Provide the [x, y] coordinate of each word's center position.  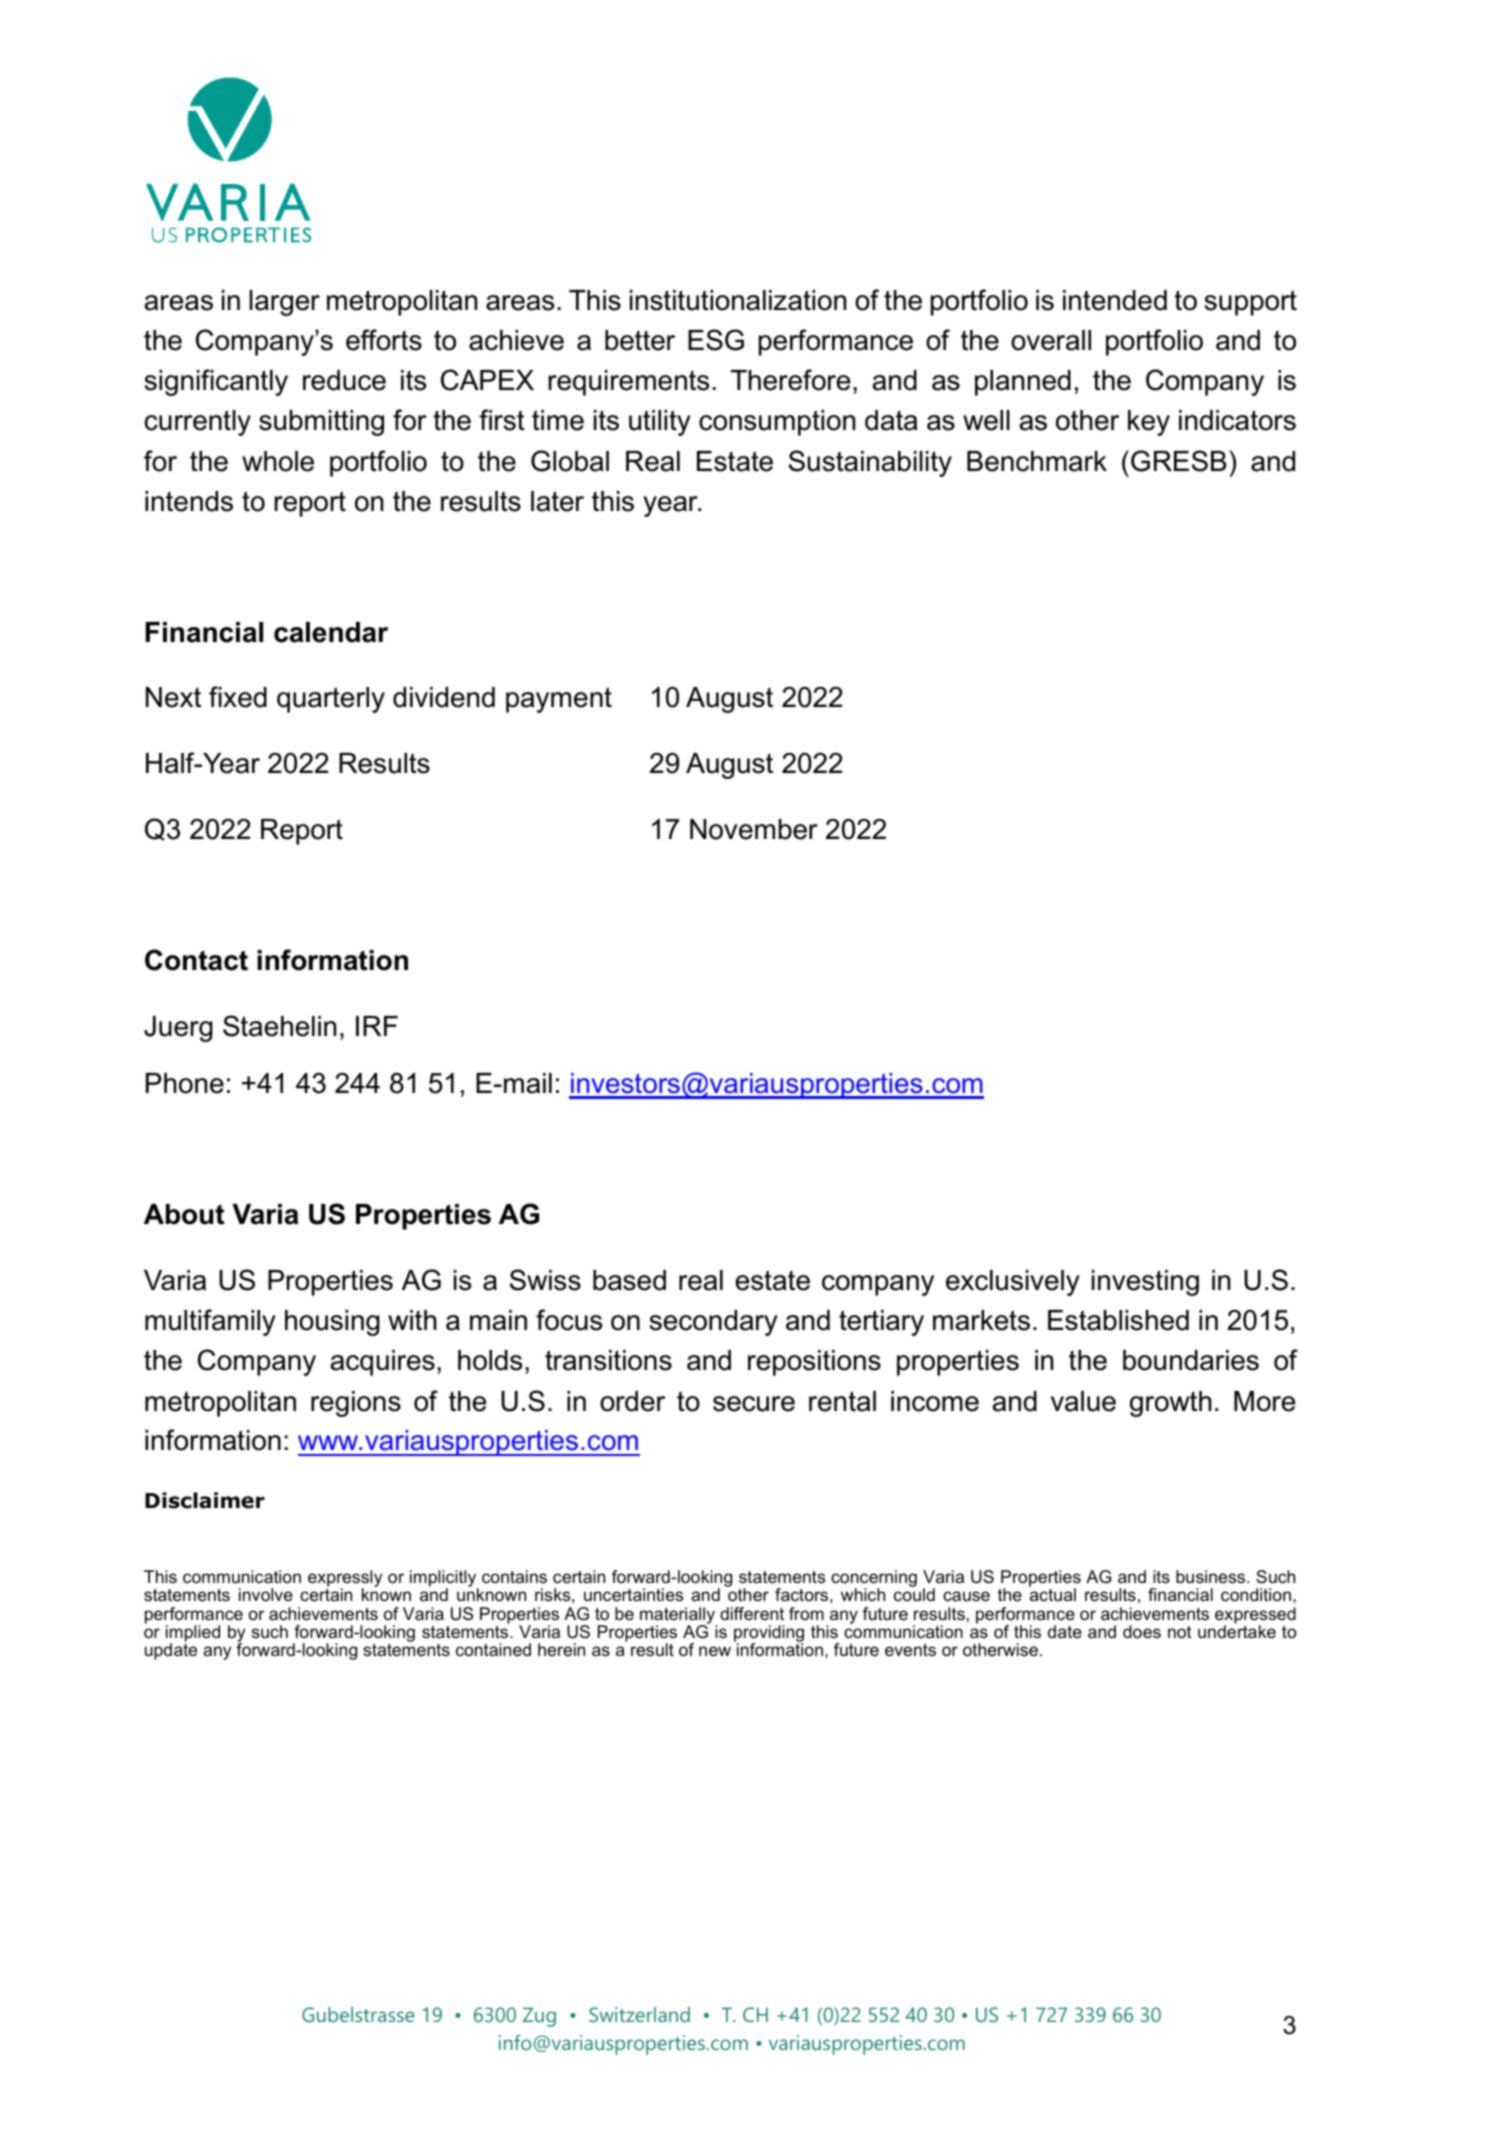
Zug [539, 2017]
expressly [345, 1580]
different [752, 1614]
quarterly [331, 700]
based [629, 1280]
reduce [344, 380]
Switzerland [639, 2014]
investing [1145, 1283]
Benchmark [1037, 461]
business [1212, 1577]
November [754, 829]
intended [1115, 300]
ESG [716, 340]
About [184, 1214]
